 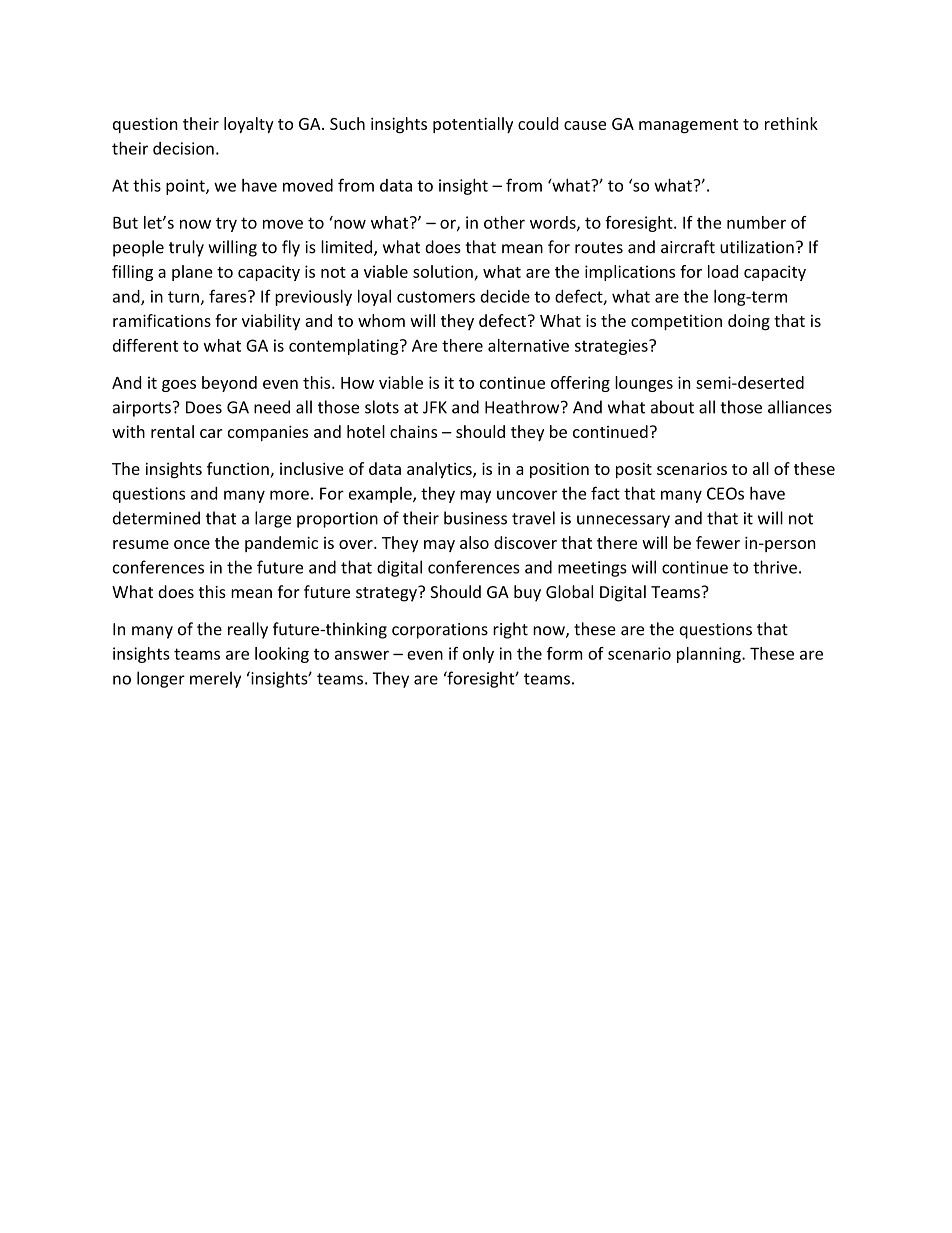 What do you see at coordinates (215, 679) in the document?
I see `merely` at bounding box center [215, 679].
